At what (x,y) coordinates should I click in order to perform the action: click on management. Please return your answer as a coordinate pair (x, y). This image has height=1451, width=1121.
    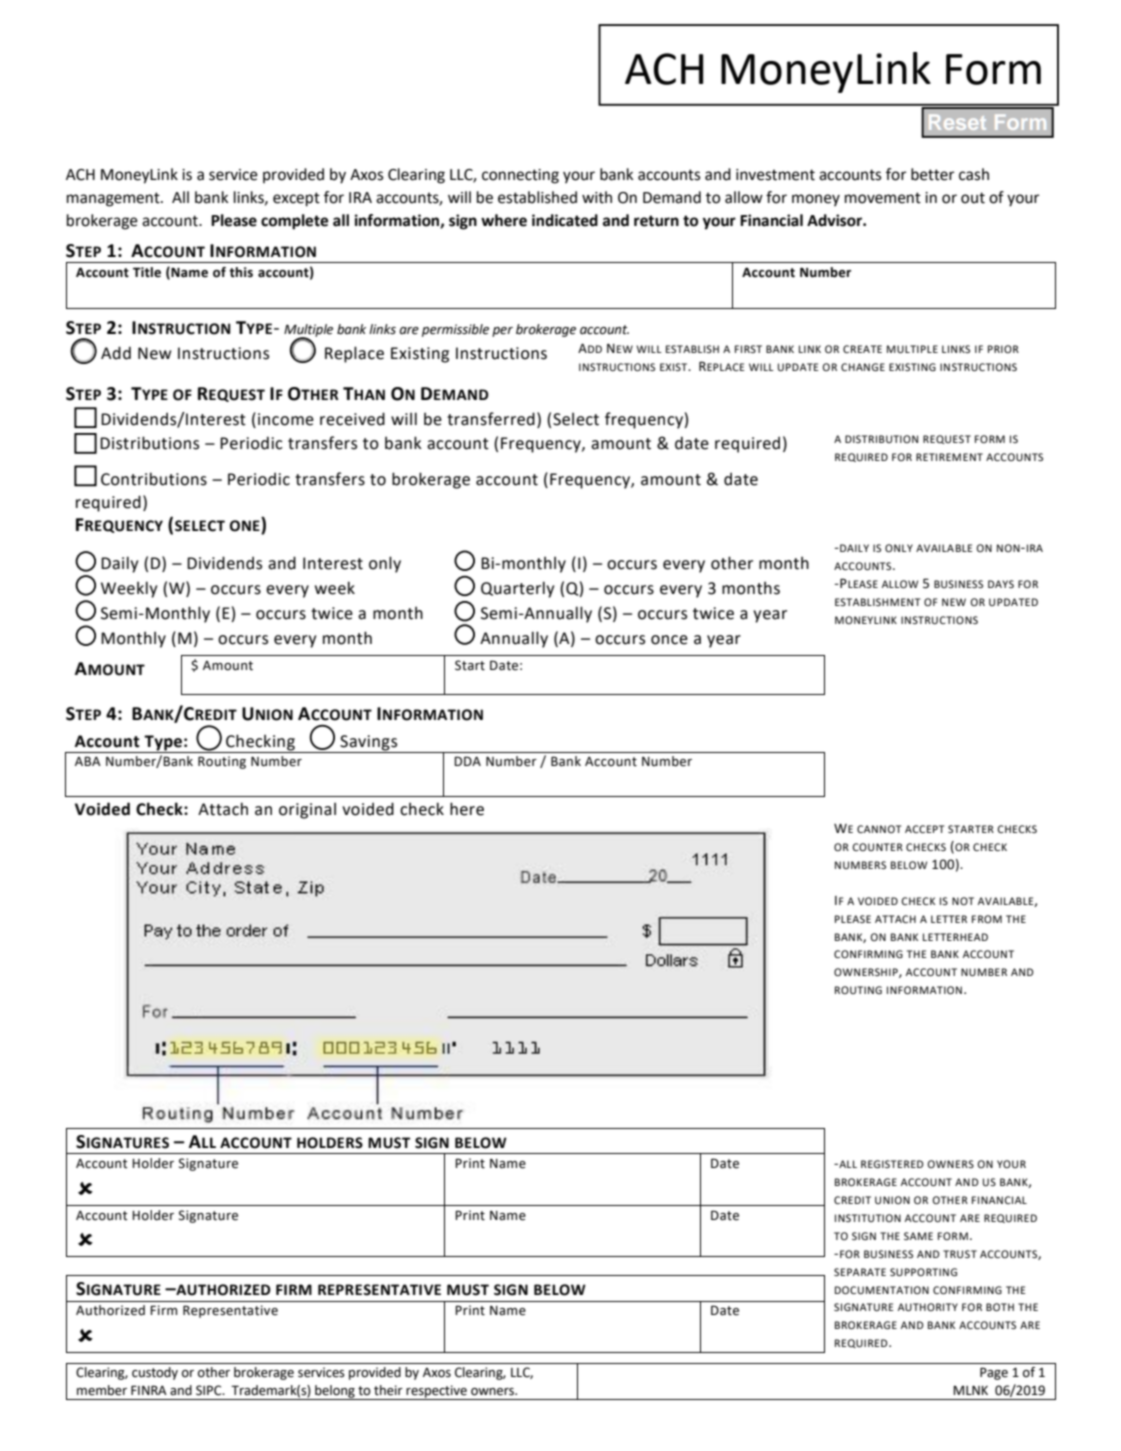
    Looking at the image, I should click on (114, 199).
